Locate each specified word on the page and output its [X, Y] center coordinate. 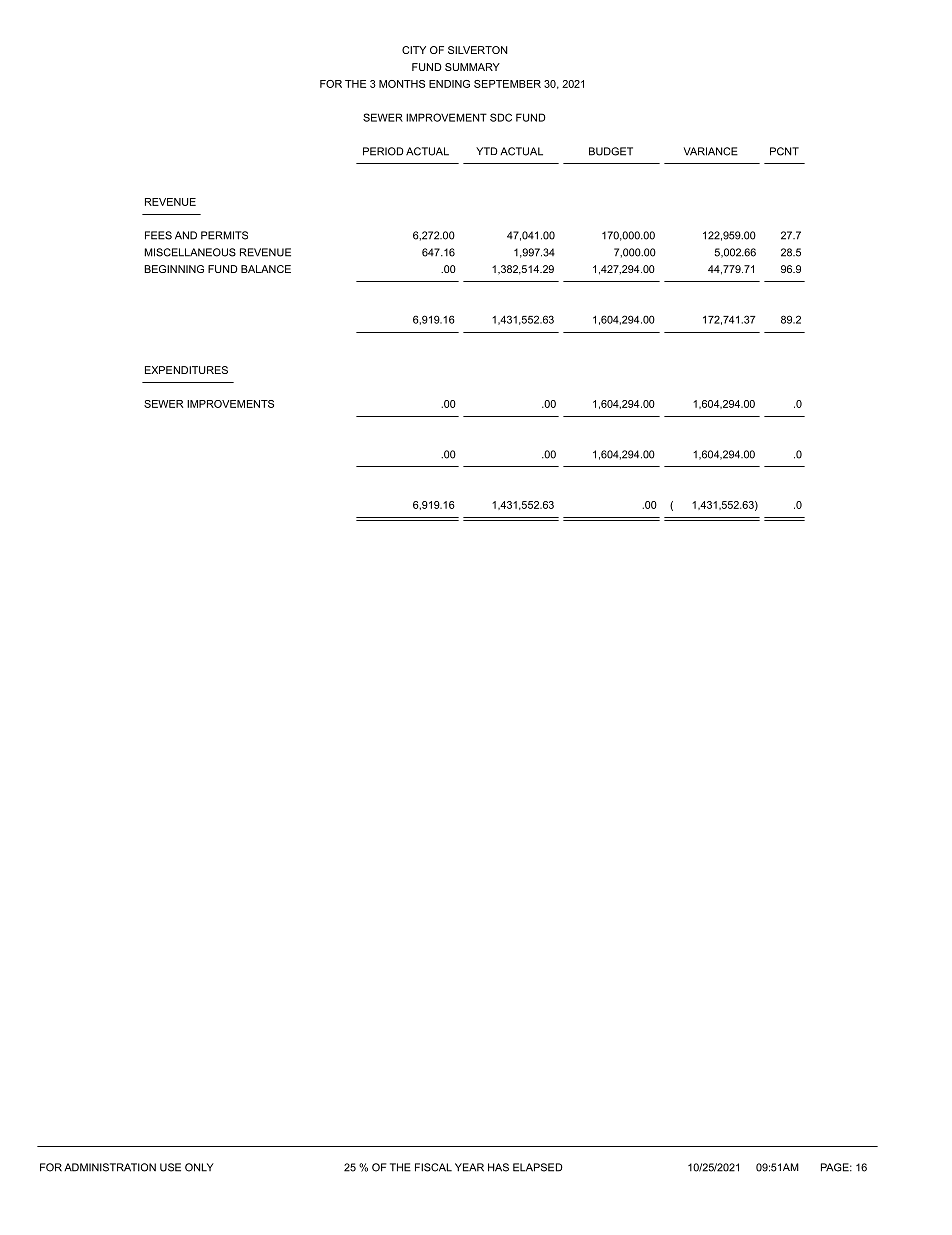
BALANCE [266, 269]
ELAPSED [538, 1167]
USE [170, 1167]
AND [186, 235]
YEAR [469, 1167]
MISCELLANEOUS [190, 252]
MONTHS [402, 84]
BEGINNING [174, 269]
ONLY [199, 1167]
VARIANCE [711, 151]
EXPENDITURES [186, 370]
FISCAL [433, 1167]
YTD [487, 151]
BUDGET [611, 151]
